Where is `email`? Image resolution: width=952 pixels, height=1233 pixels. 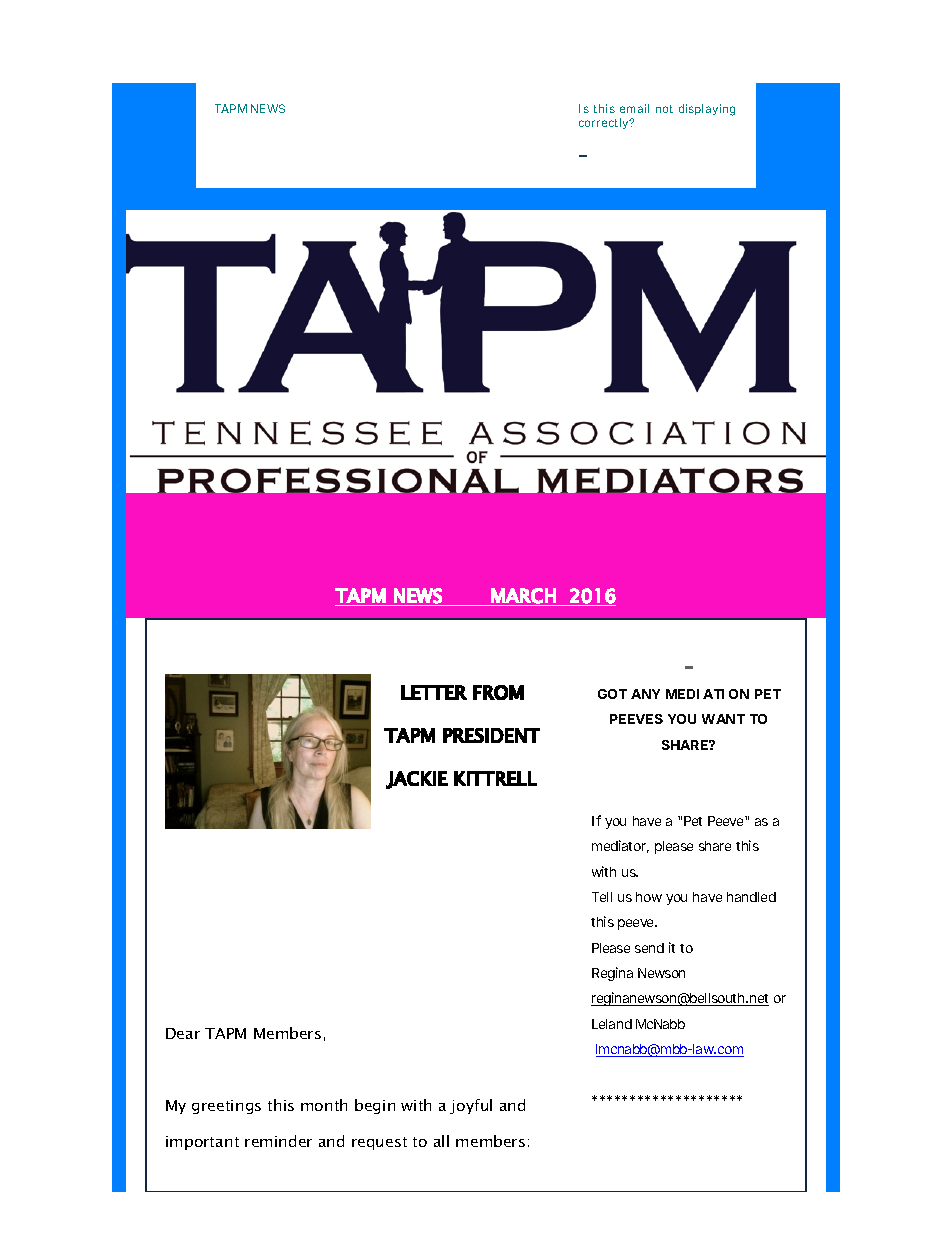
email is located at coordinates (634, 108).
